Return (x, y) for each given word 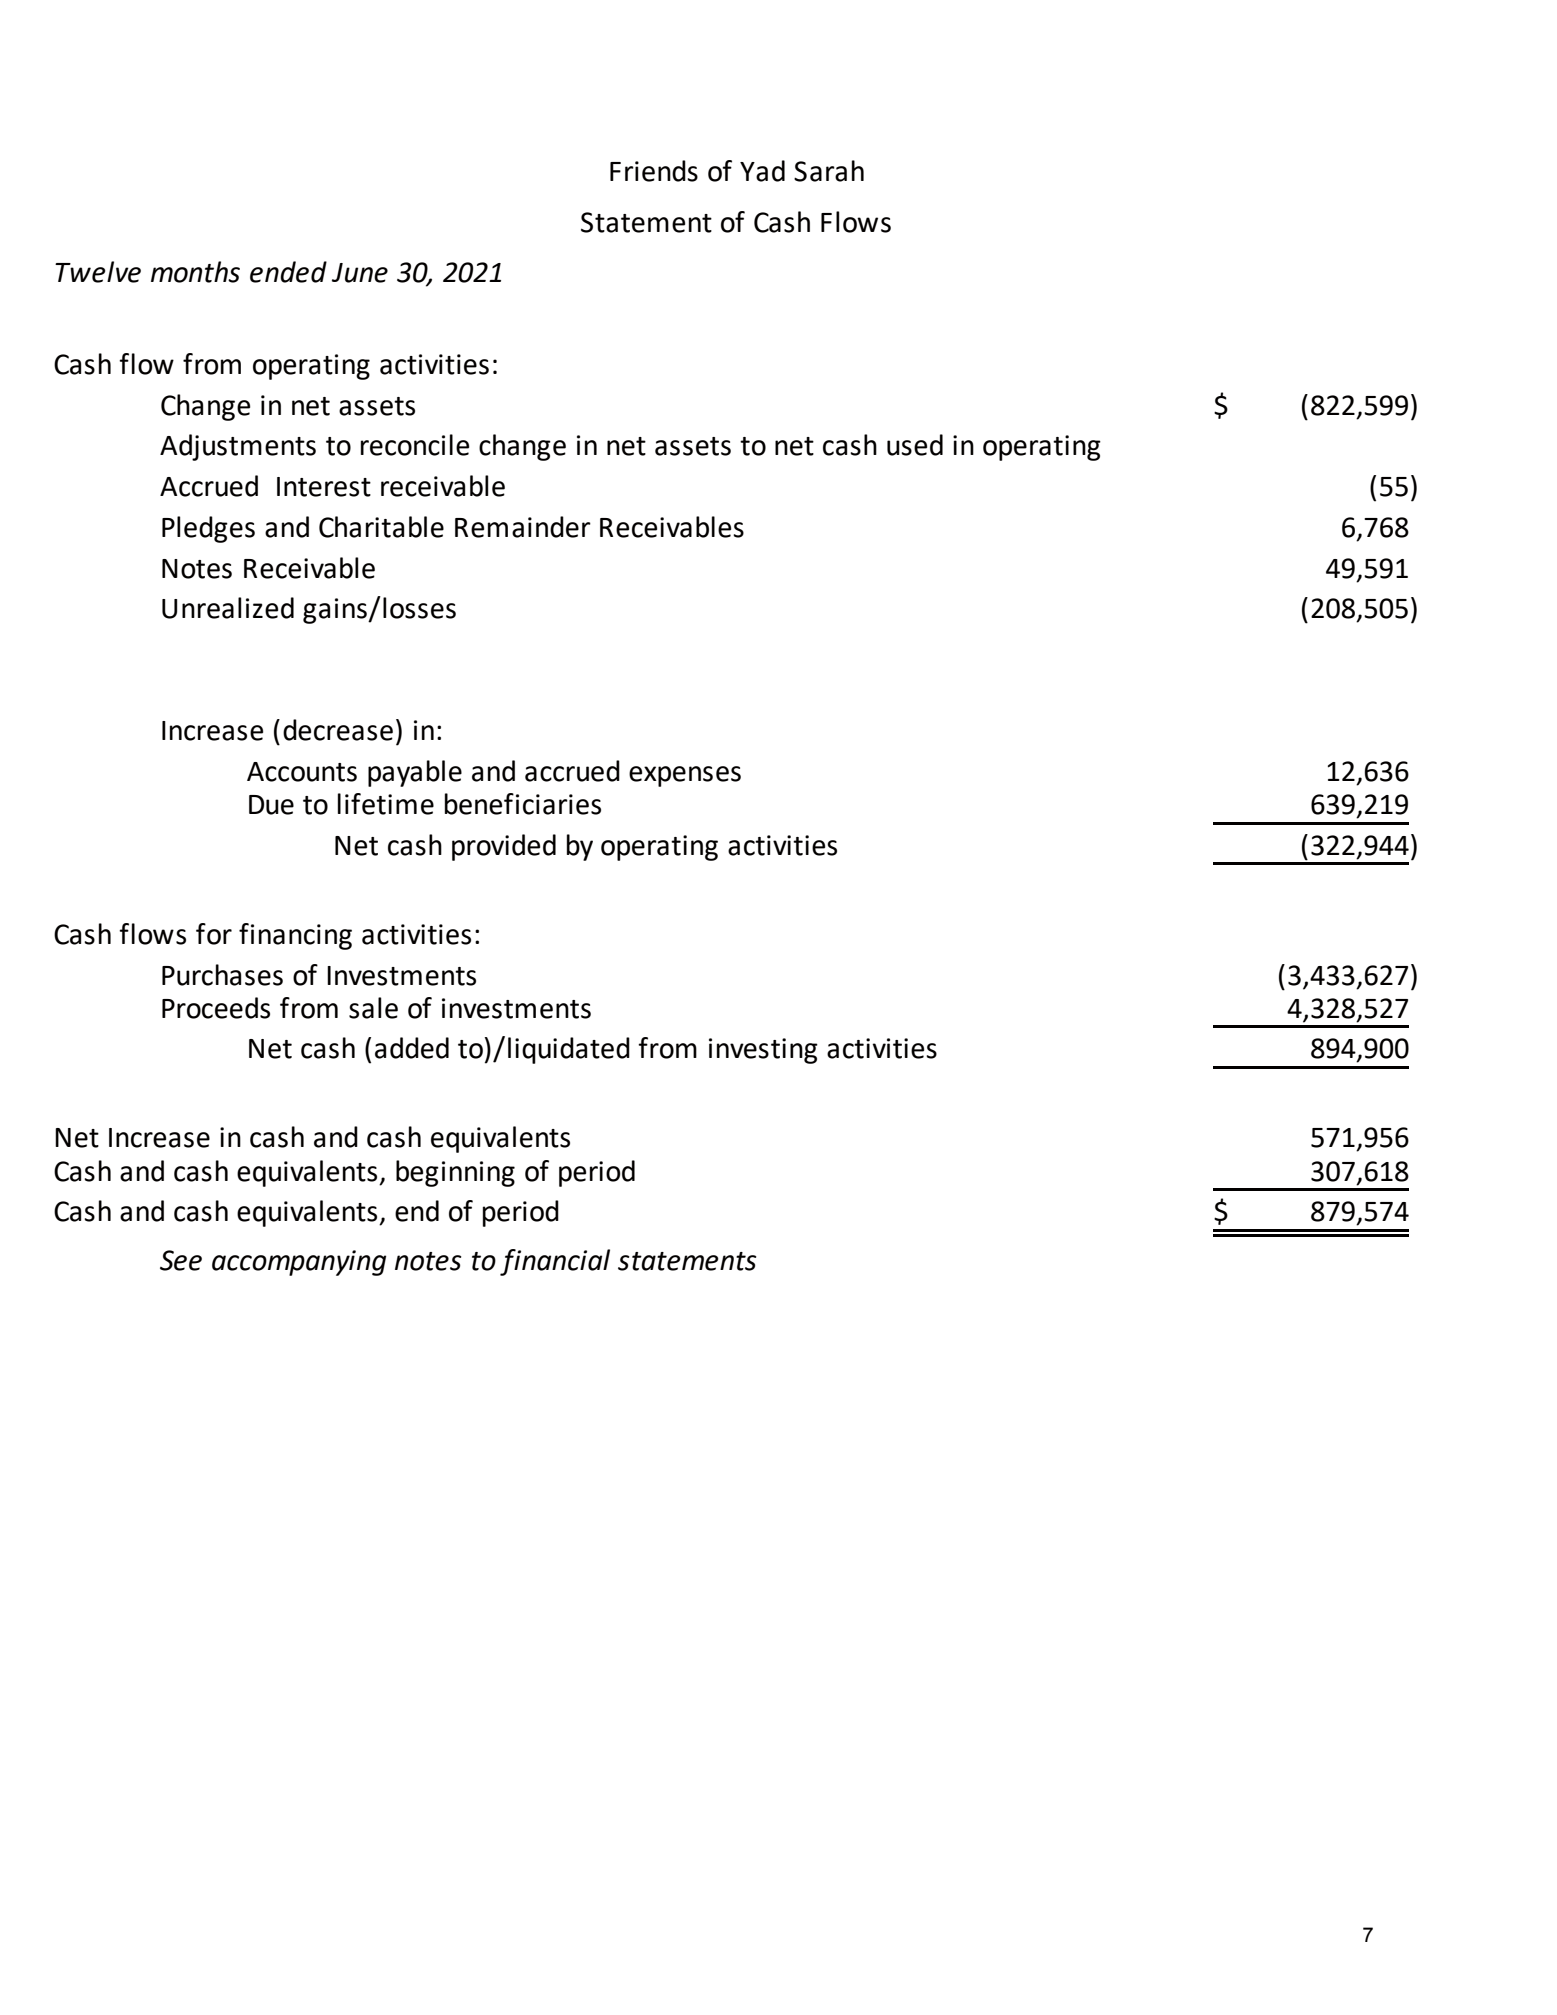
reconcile (415, 445)
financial (555, 1262)
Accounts (302, 772)
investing (763, 1051)
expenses (685, 776)
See (181, 1260)
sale (373, 1008)
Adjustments (238, 447)
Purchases (222, 975)
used (915, 445)
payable (415, 773)
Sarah (829, 171)
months (195, 272)
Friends (654, 171)
